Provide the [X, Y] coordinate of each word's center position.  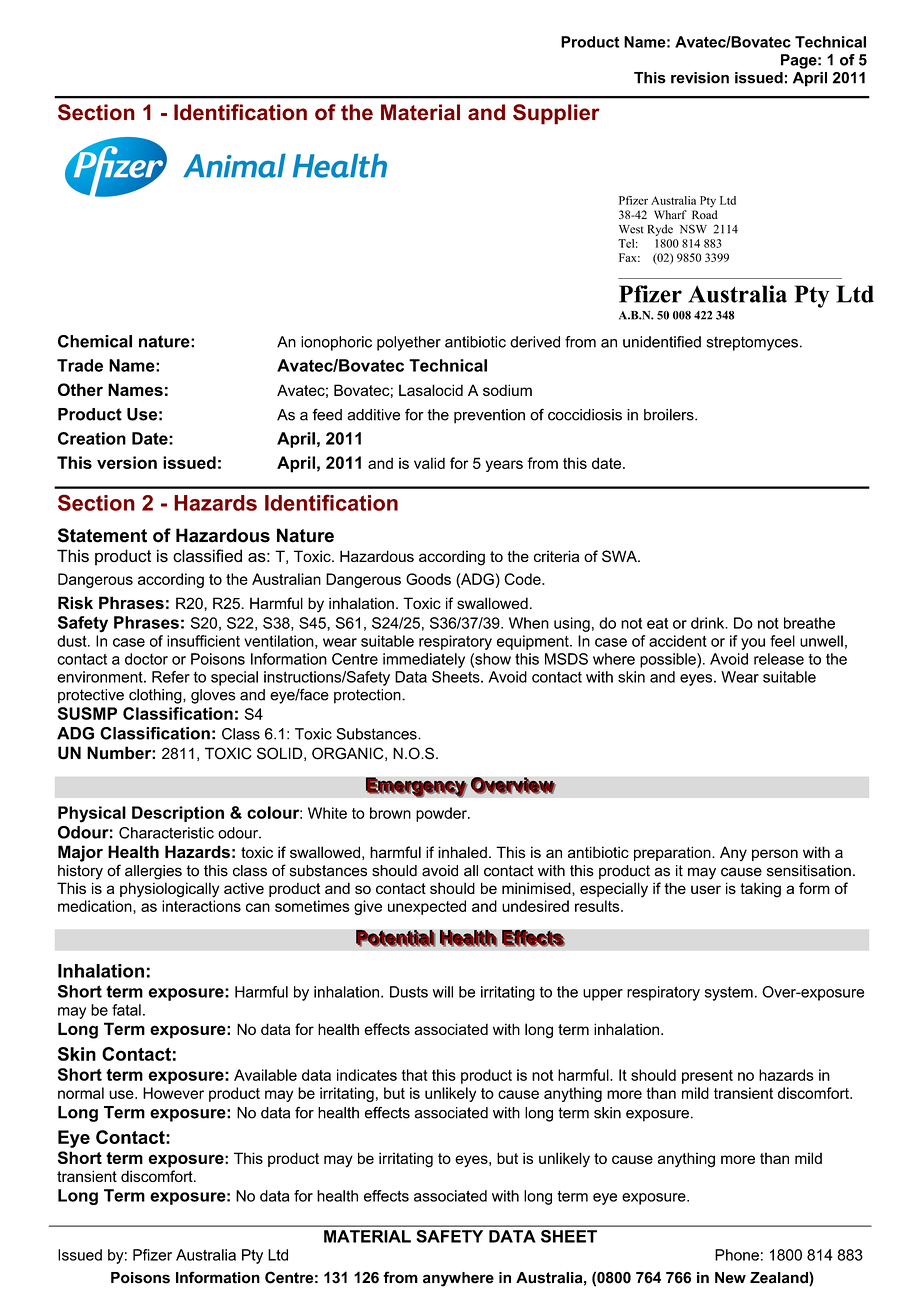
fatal [126, 1010]
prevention [489, 416]
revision [700, 78]
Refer [171, 677]
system [729, 994]
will [443, 992]
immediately [424, 660]
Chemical [95, 341]
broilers [670, 415]
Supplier [556, 114]
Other [80, 389]
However [173, 1093]
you [753, 644]
